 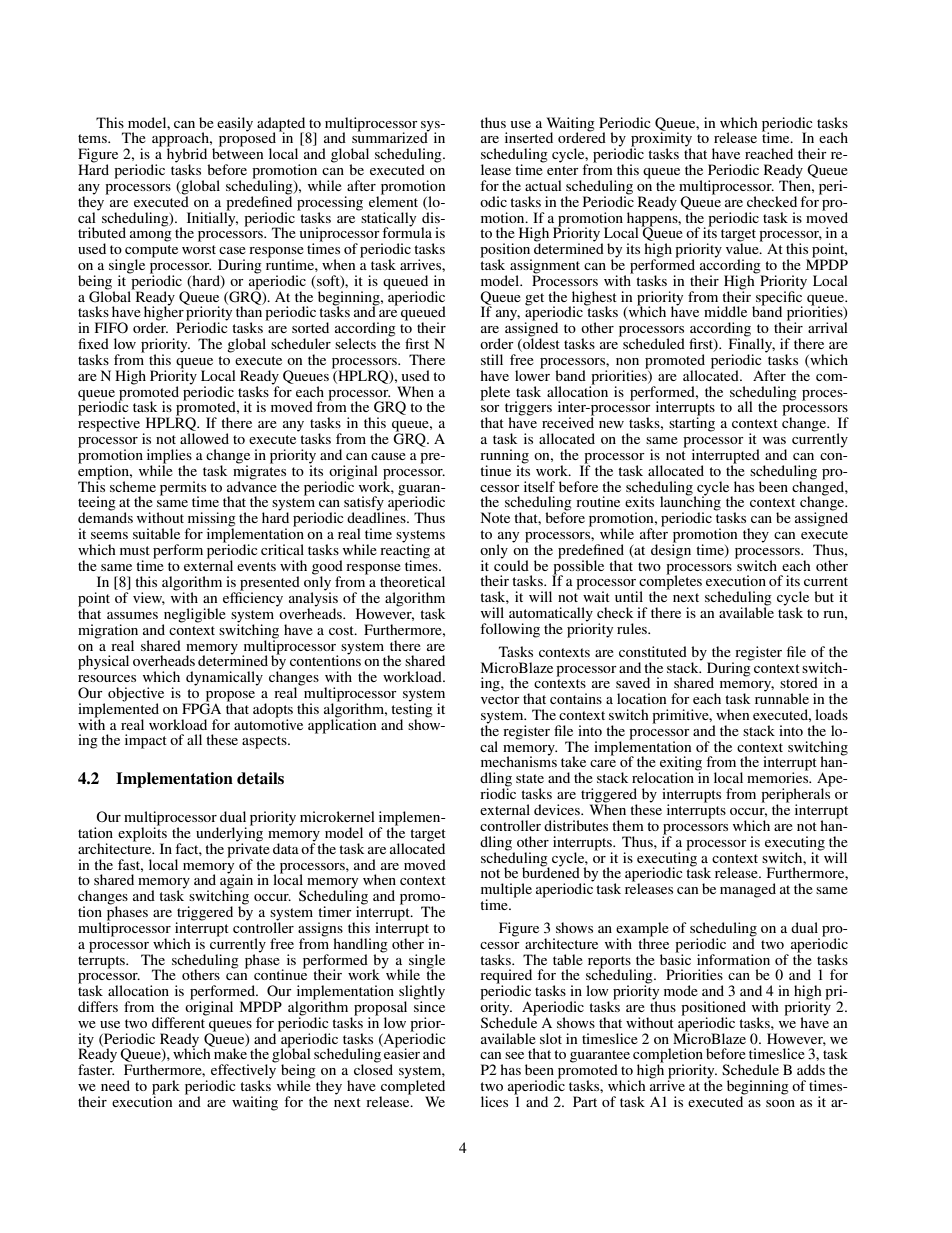 I want to click on park, so click(x=166, y=1088).
